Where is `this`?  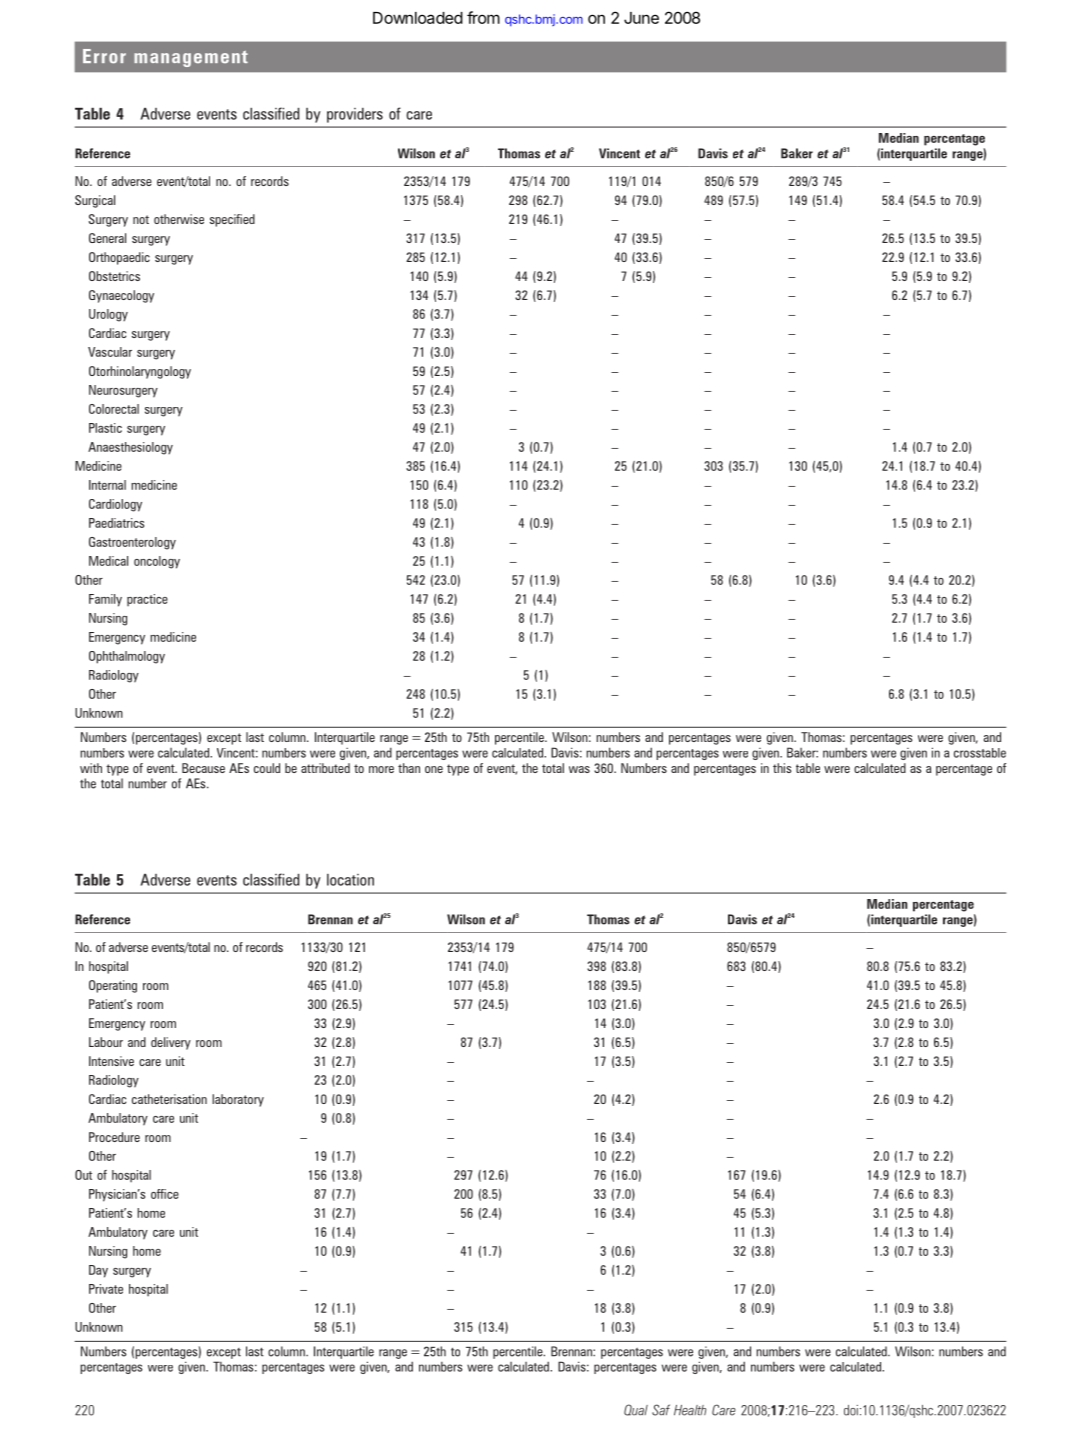 this is located at coordinates (782, 768).
